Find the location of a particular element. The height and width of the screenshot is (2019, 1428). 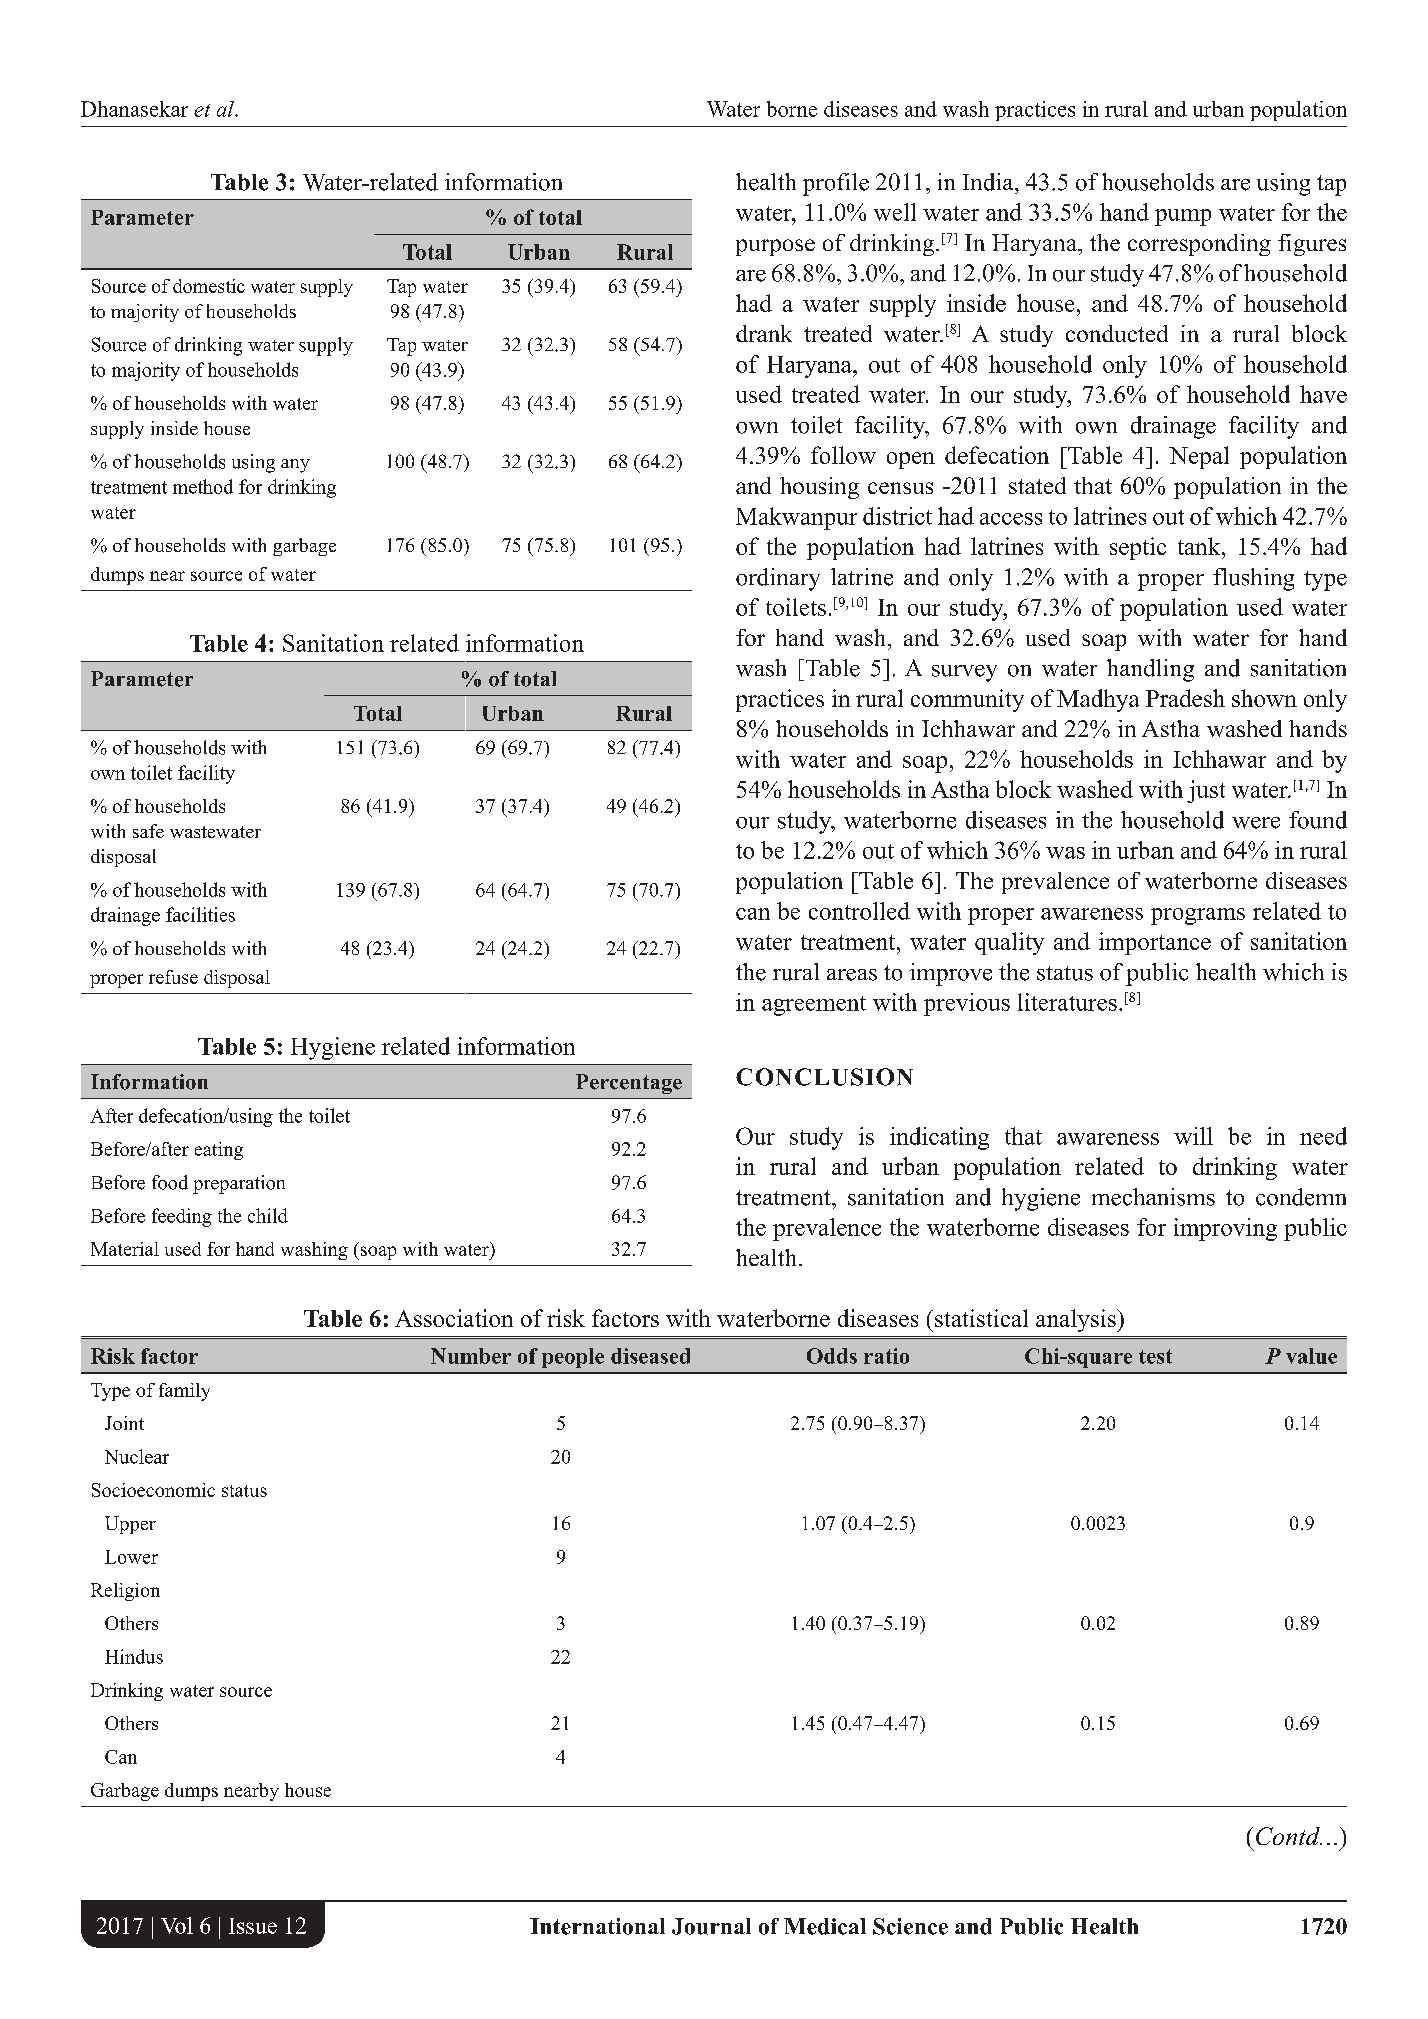

importance is located at coordinates (1155, 943).
